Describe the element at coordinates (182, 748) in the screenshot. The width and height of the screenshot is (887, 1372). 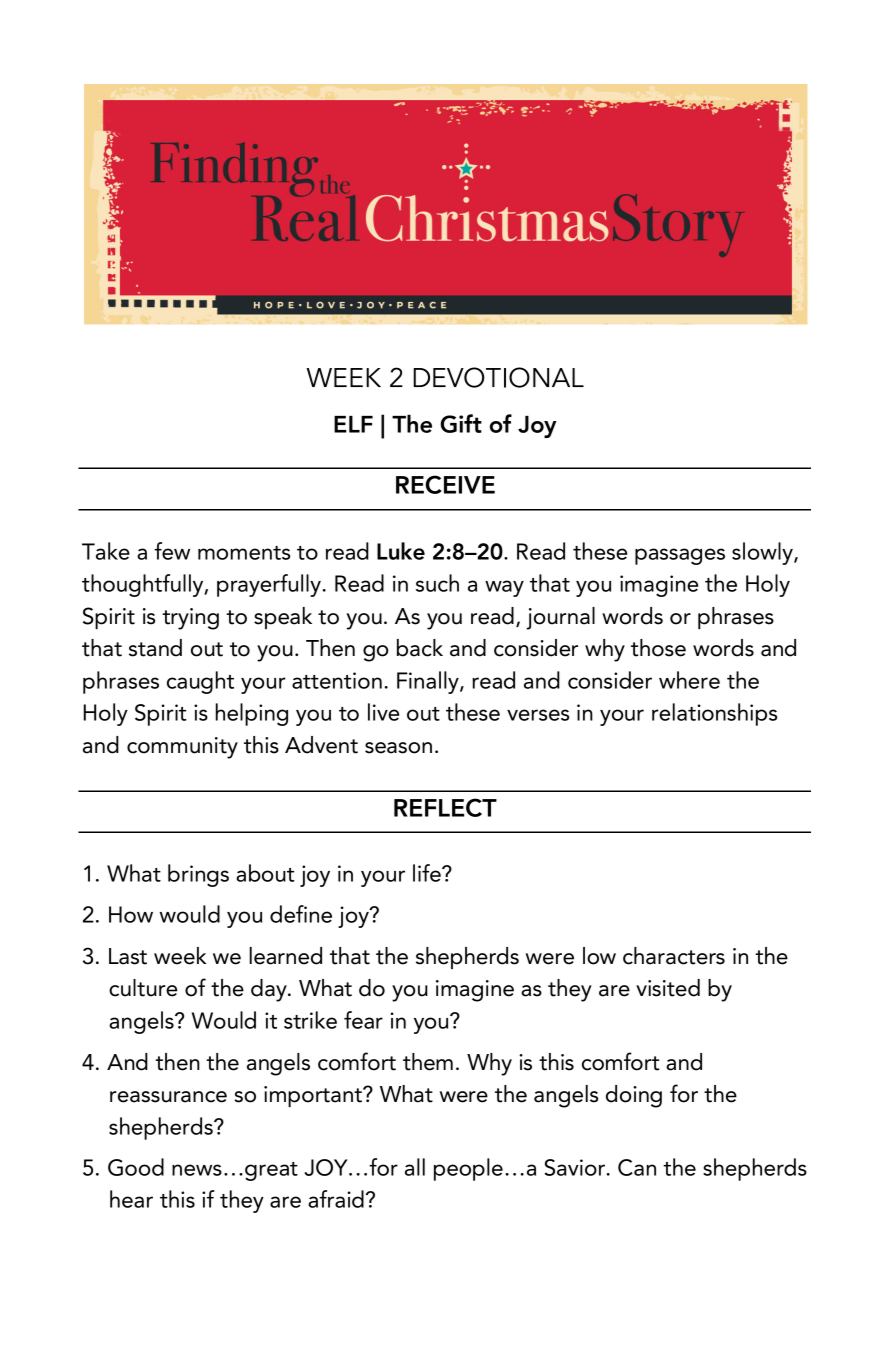
I see `community` at that location.
